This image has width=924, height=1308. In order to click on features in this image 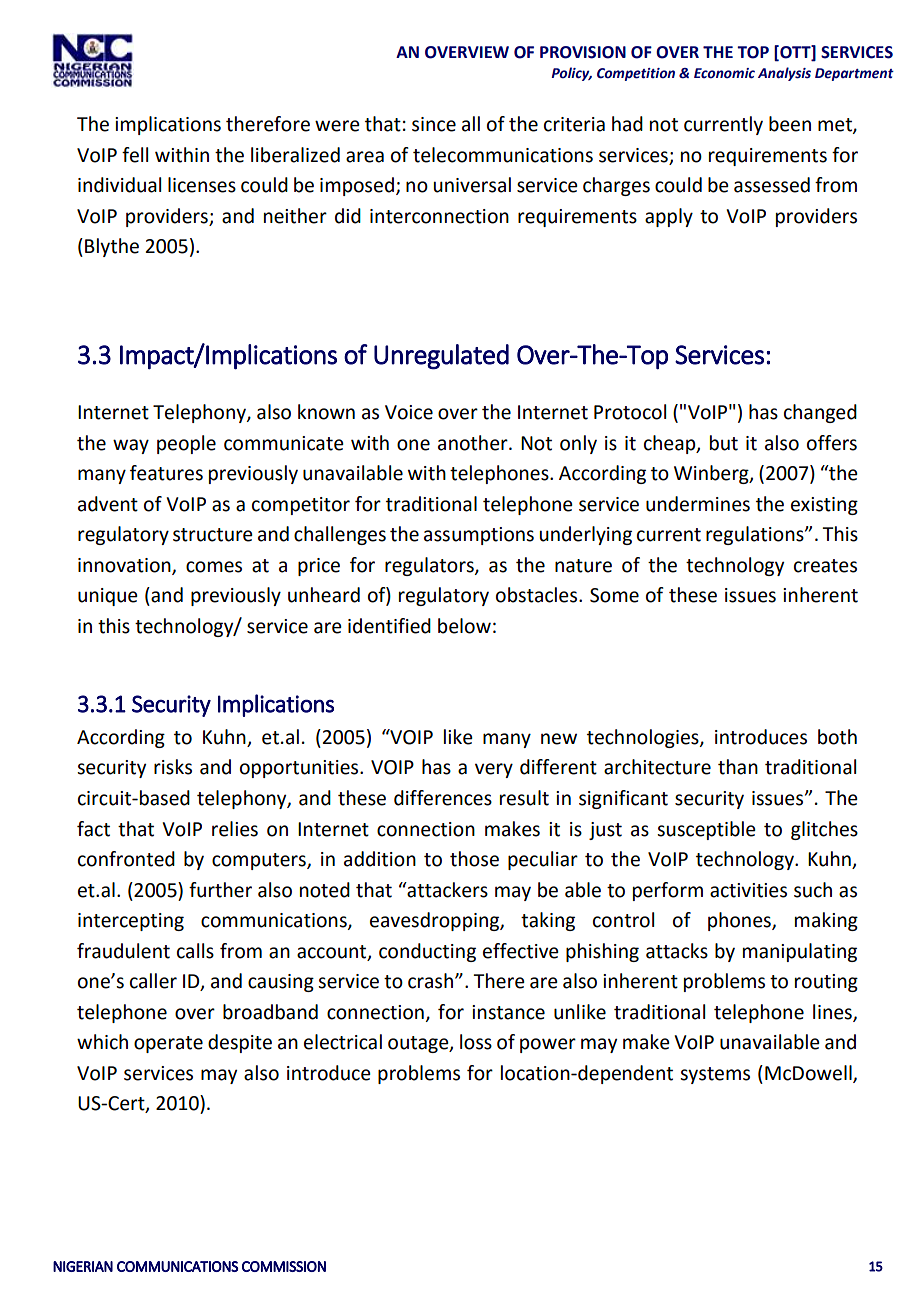, I will do `click(166, 473)`.
